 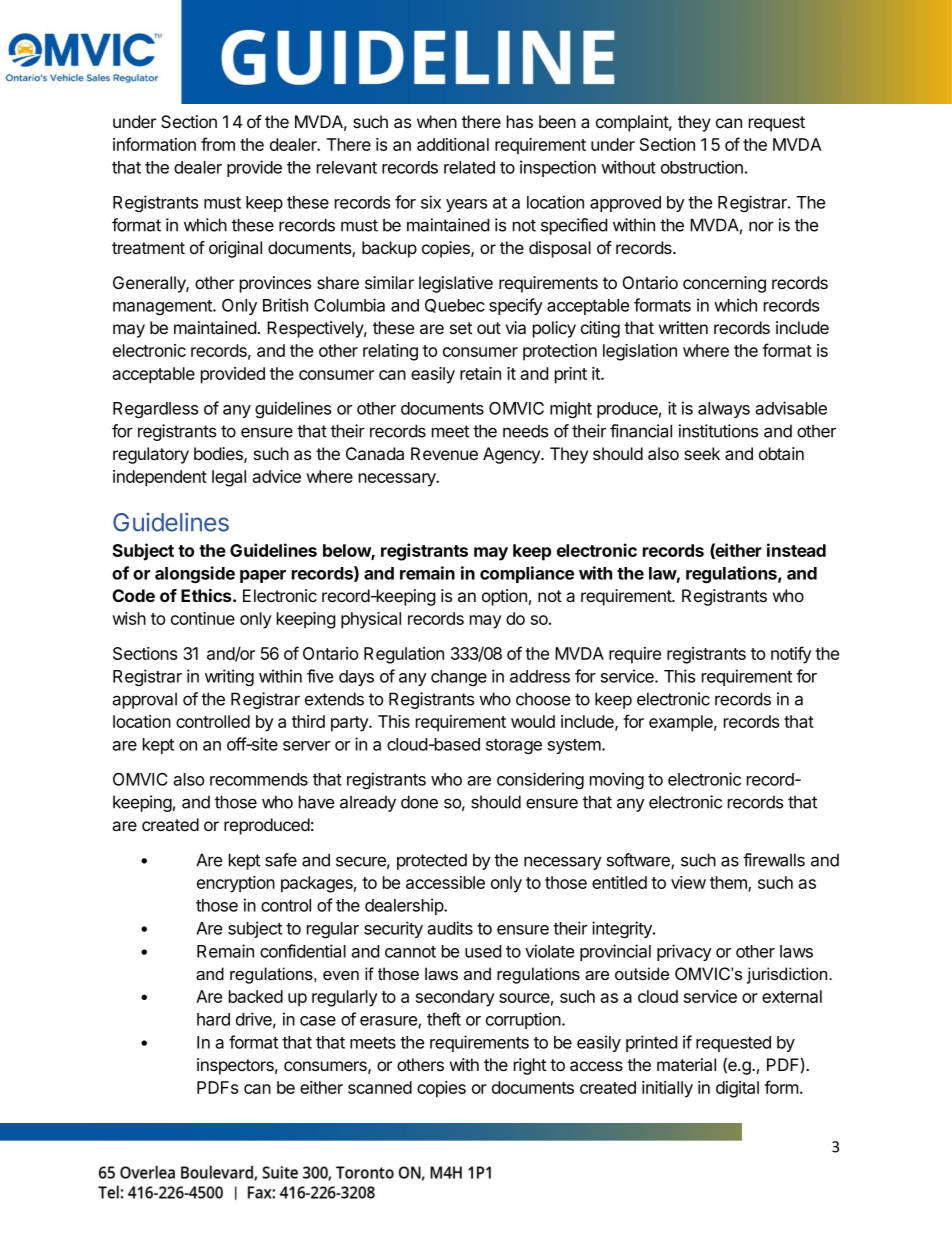 What do you see at coordinates (791, 655) in the image?
I see `notify` at bounding box center [791, 655].
